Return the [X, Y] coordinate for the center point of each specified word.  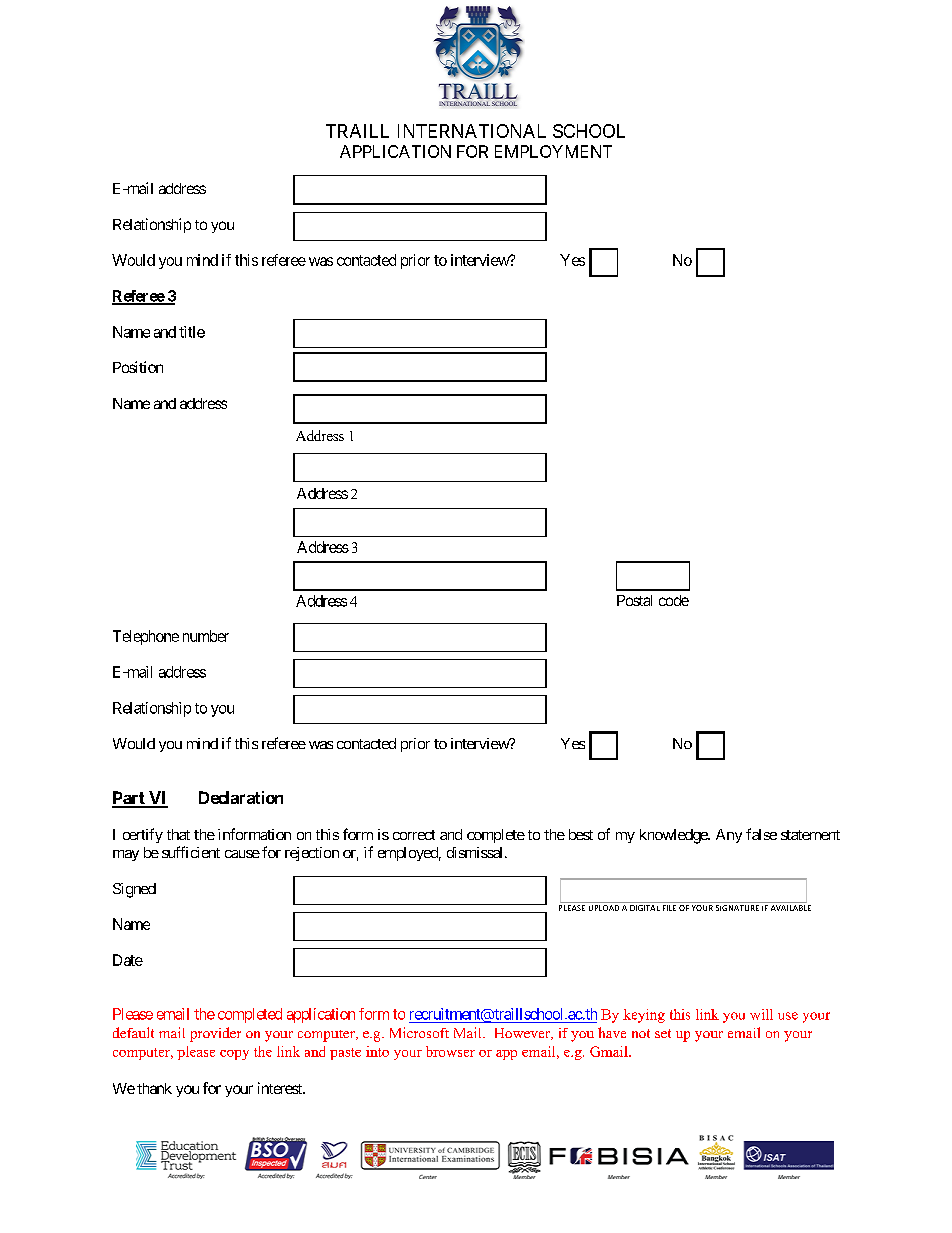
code [674, 600]
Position [138, 367]
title [192, 332]
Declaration [241, 797]
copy [234, 1055]
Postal [634, 600]
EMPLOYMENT [553, 151]
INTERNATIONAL [472, 131]
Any [729, 836]
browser [450, 1051]
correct [414, 835]
